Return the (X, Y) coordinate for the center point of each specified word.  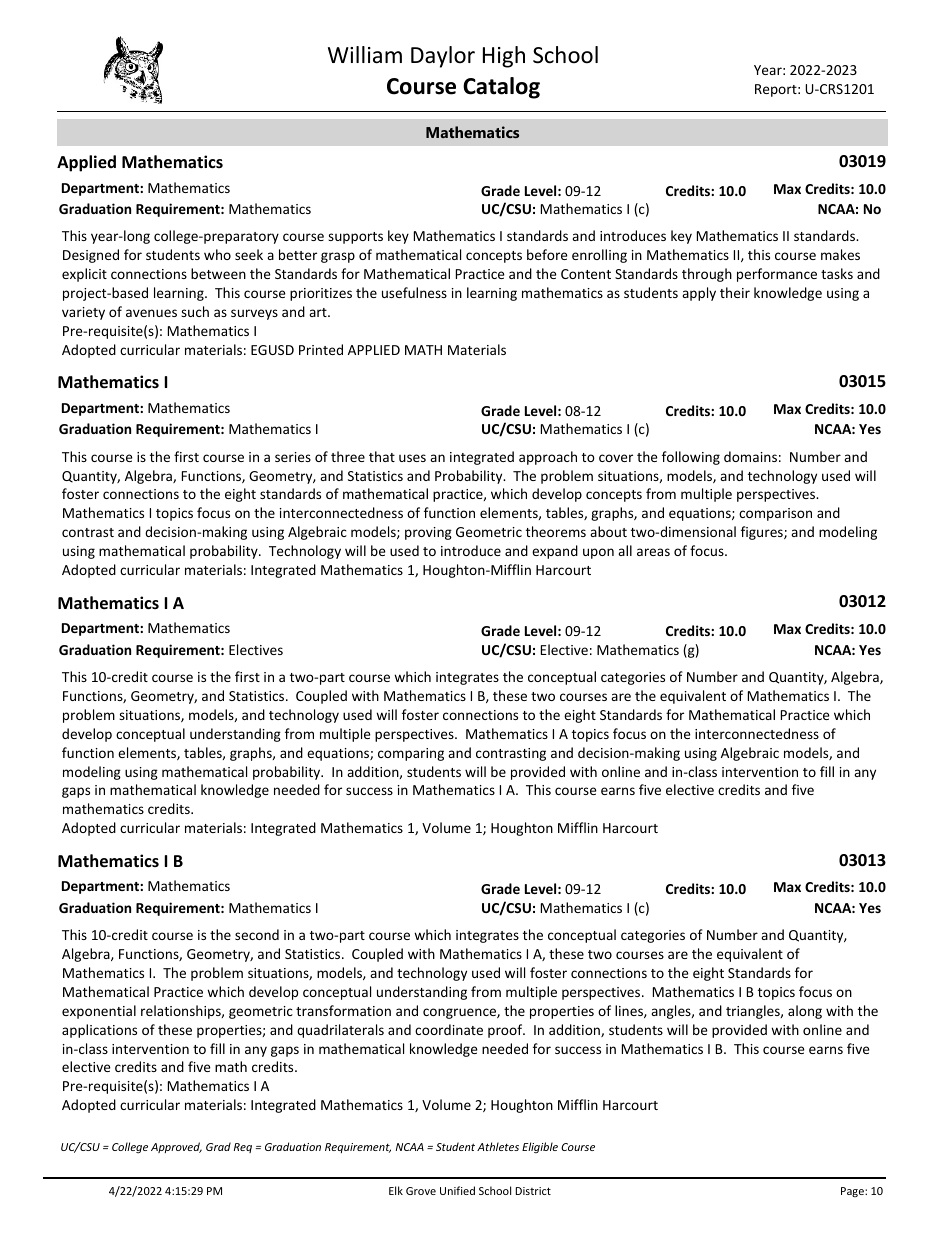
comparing (411, 754)
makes (840, 254)
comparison (775, 514)
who (217, 254)
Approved (176, 1147)
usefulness (414, 292)
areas (653, 552)
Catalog (501, 88)
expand (555, 552)
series (293, 457)
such (195, 311)
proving (428, 533)
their (735, 292)
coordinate (449, 1029)
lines (630, 1011)
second (257, 934)
